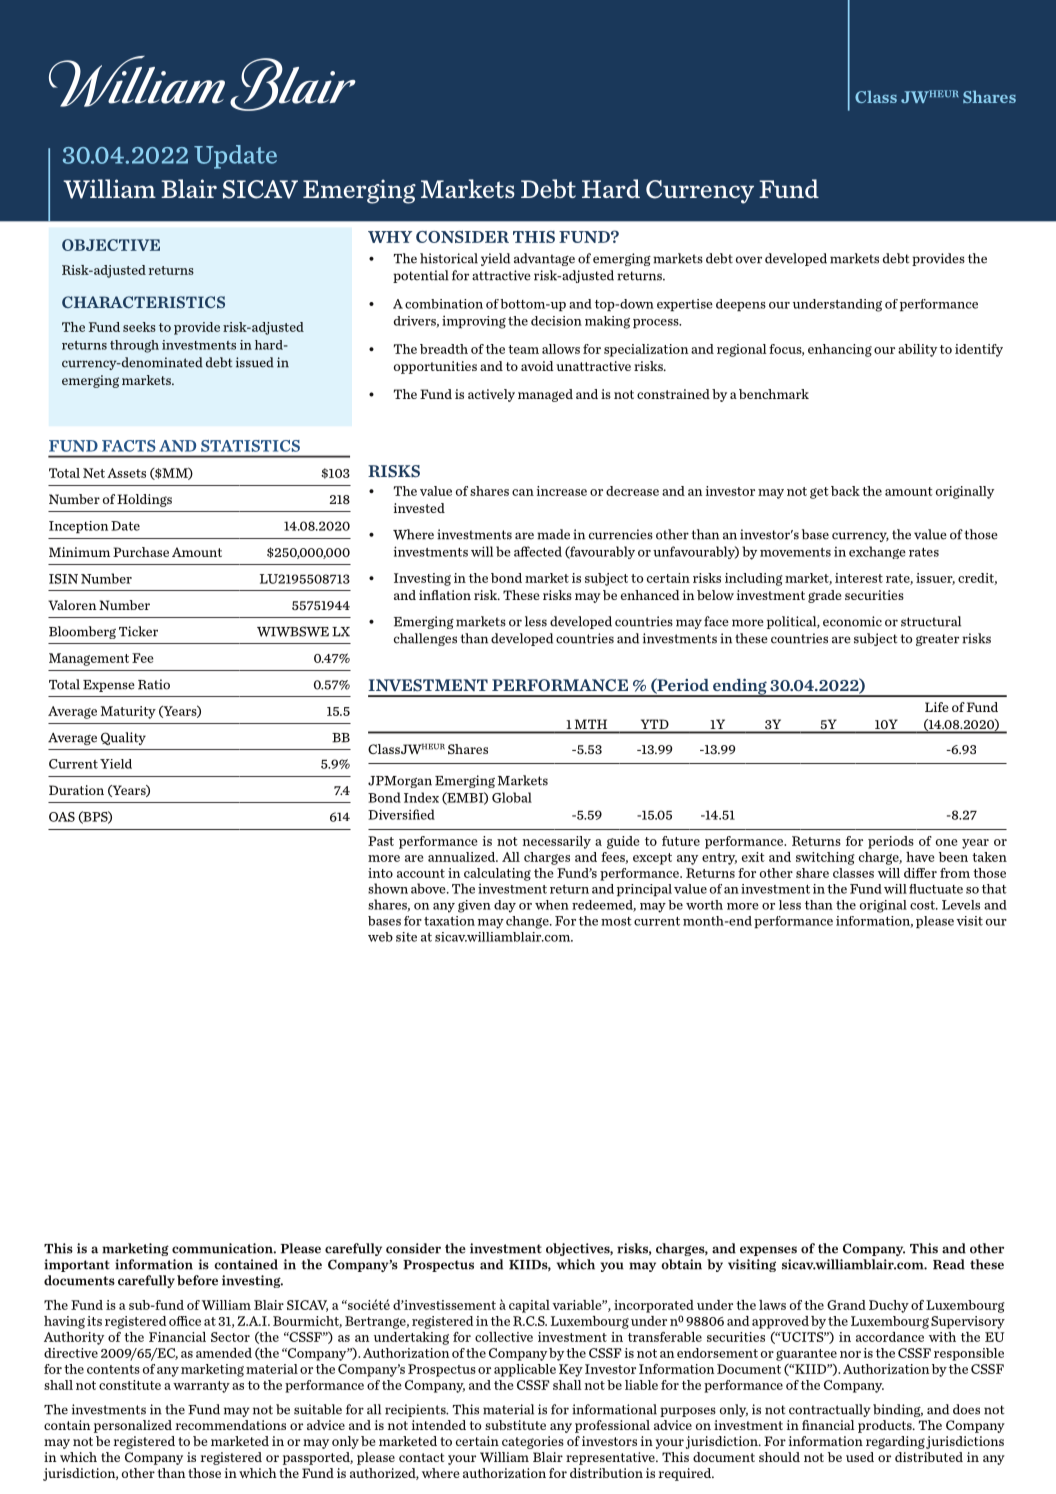 This screenshot has width=1056, height=1494. I want to click on before, so click(197, 1280).
